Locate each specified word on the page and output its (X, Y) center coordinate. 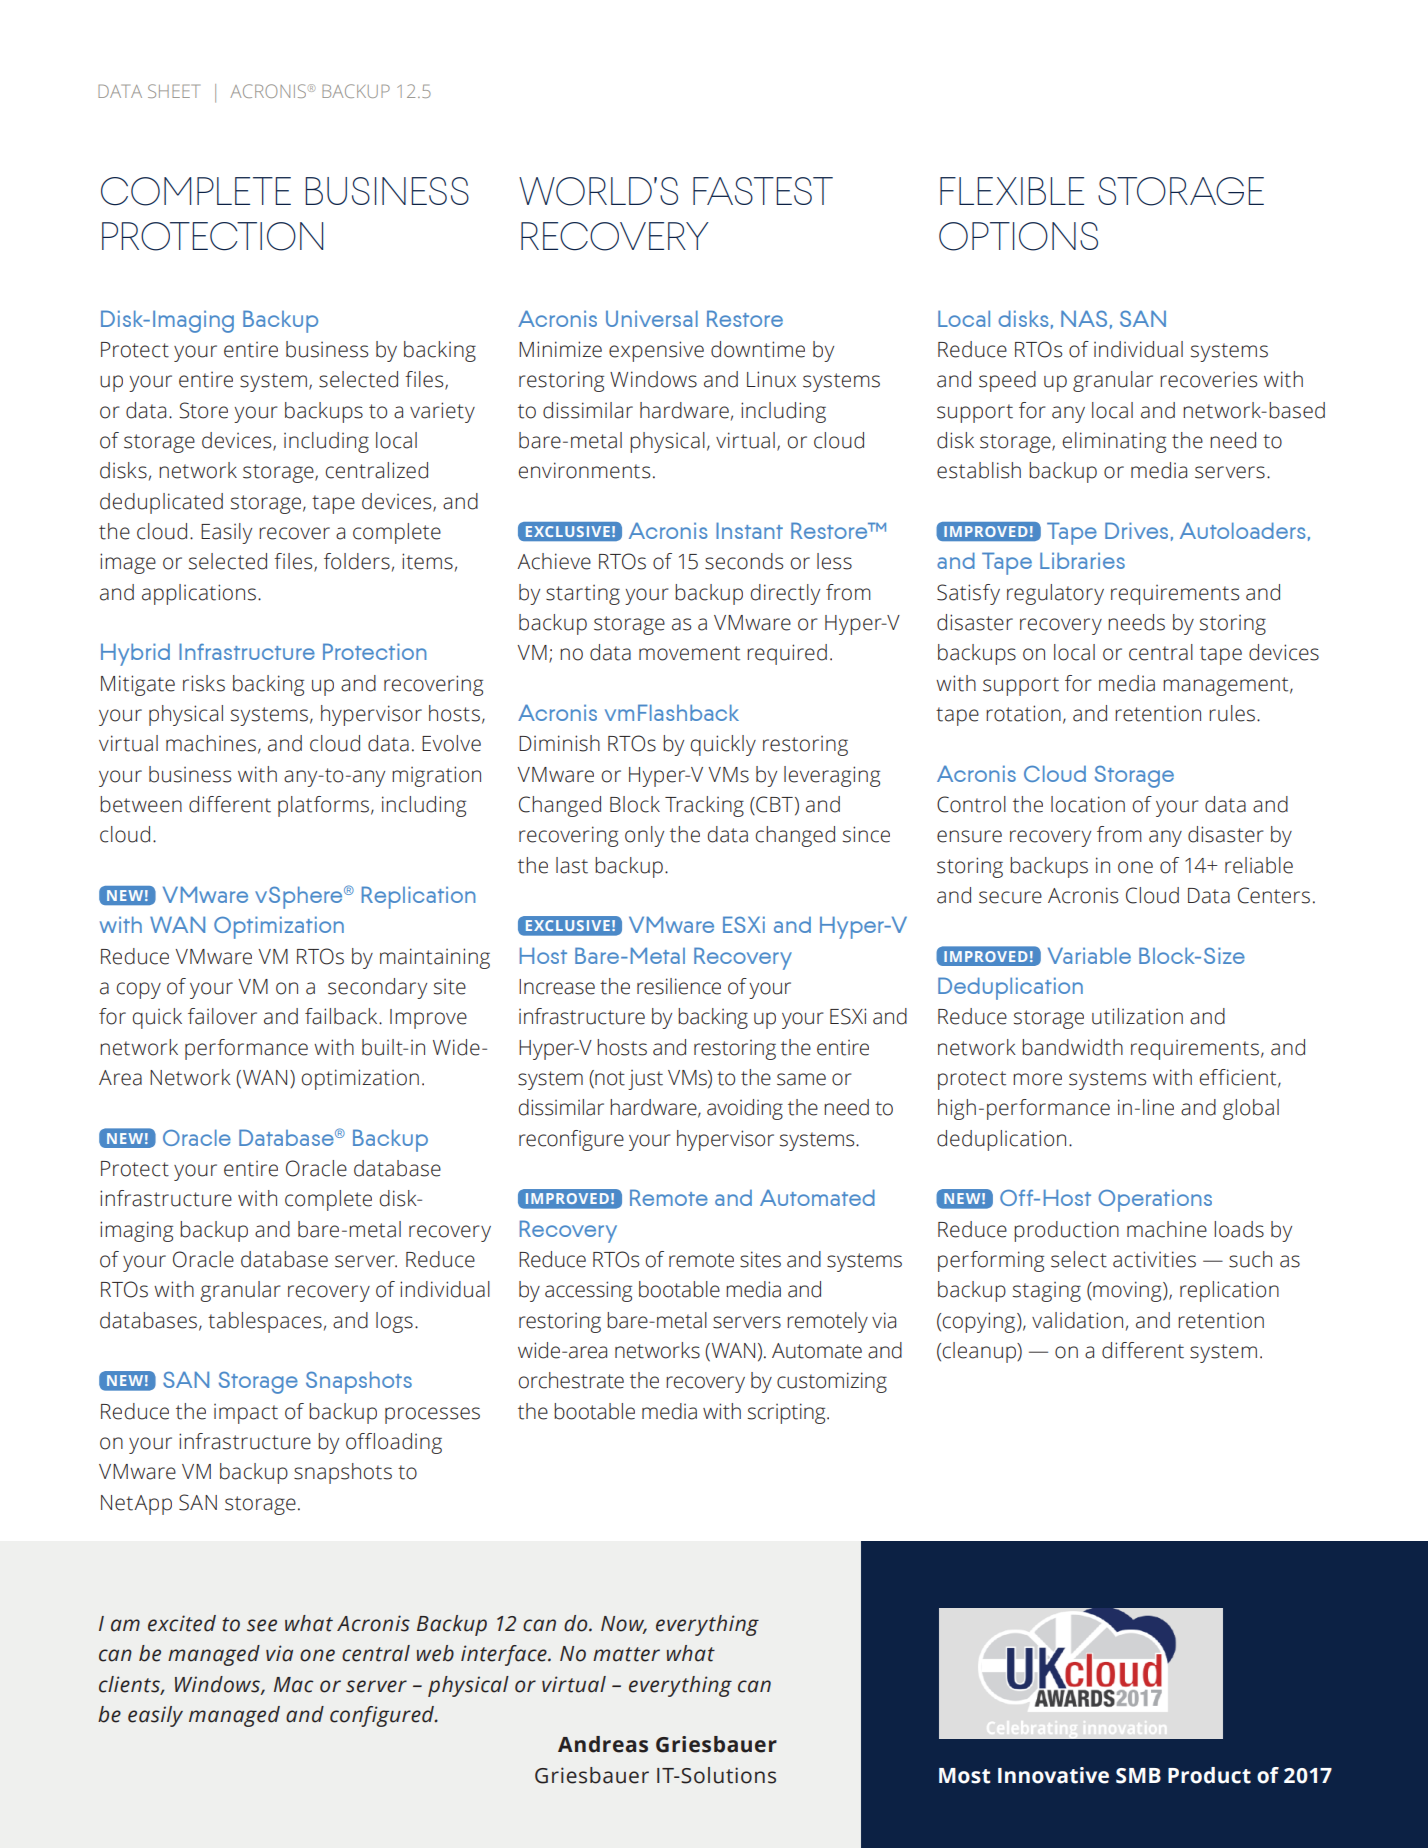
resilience (679, 986)
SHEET (174, 91)
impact (246, 1414)
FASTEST (763, 191)
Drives (1136, 530)
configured (383, 1716)
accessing (588, 1291)
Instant (749, 530)
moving (1127, 1291)
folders (357, 561)
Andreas (603, 1744)
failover (222, 1016)
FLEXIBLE (1012, 191)
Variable (1089, 955)
